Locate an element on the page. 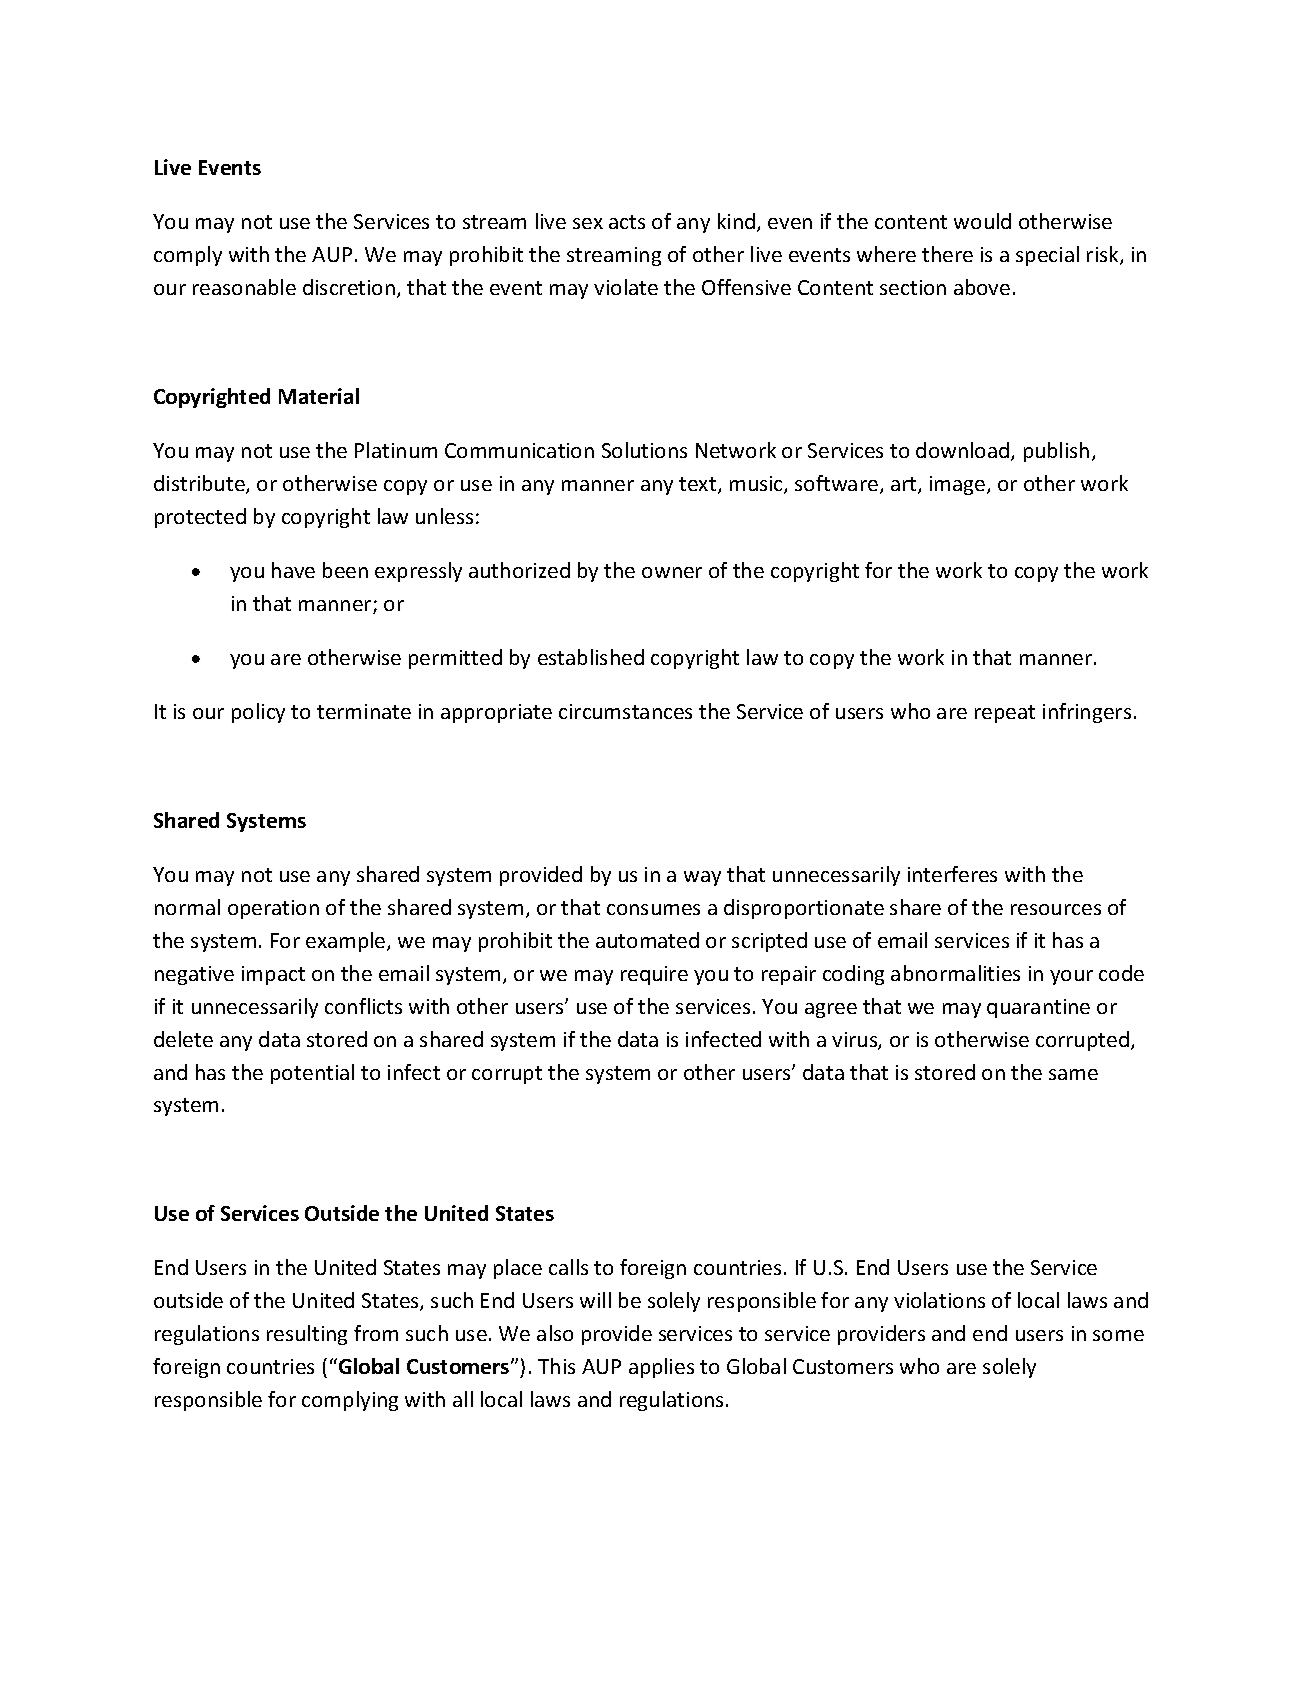 The width and height of the page is (1304, 1688). policy is located at coordinates (258, 713).
